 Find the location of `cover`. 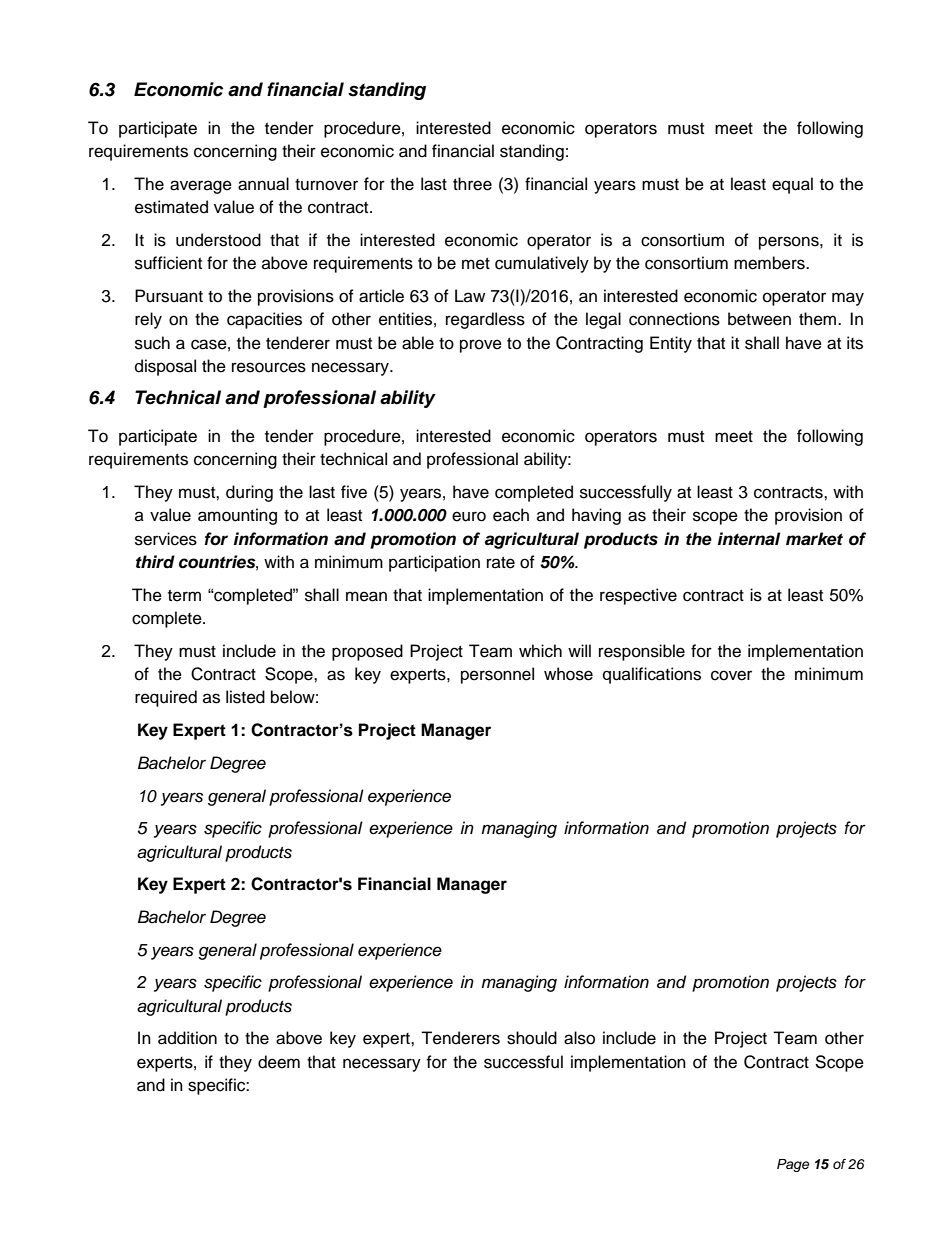

cover is located at coordinates (731, 675).
